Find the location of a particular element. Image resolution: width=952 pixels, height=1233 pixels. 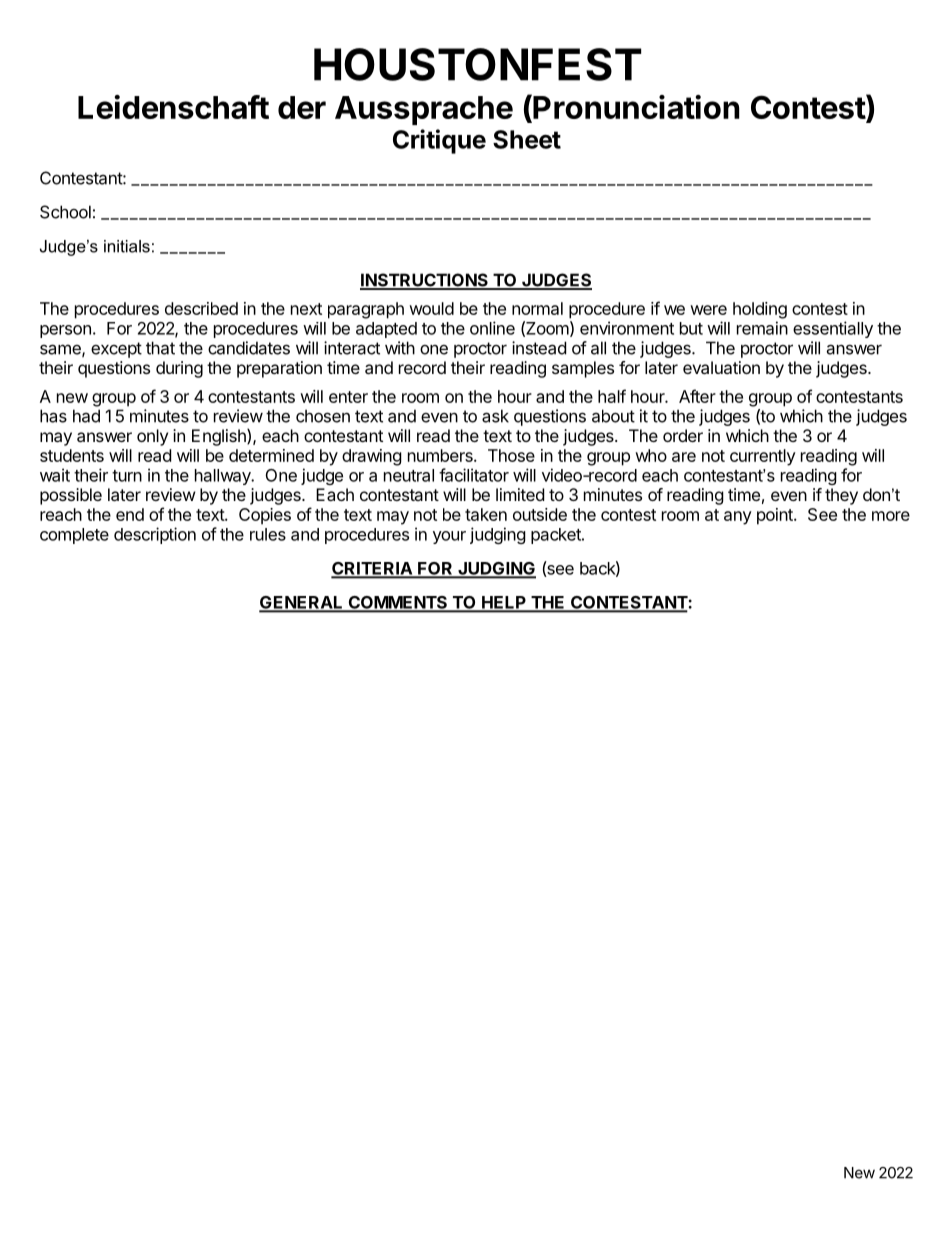

After is located at coordinates (697, 396).
